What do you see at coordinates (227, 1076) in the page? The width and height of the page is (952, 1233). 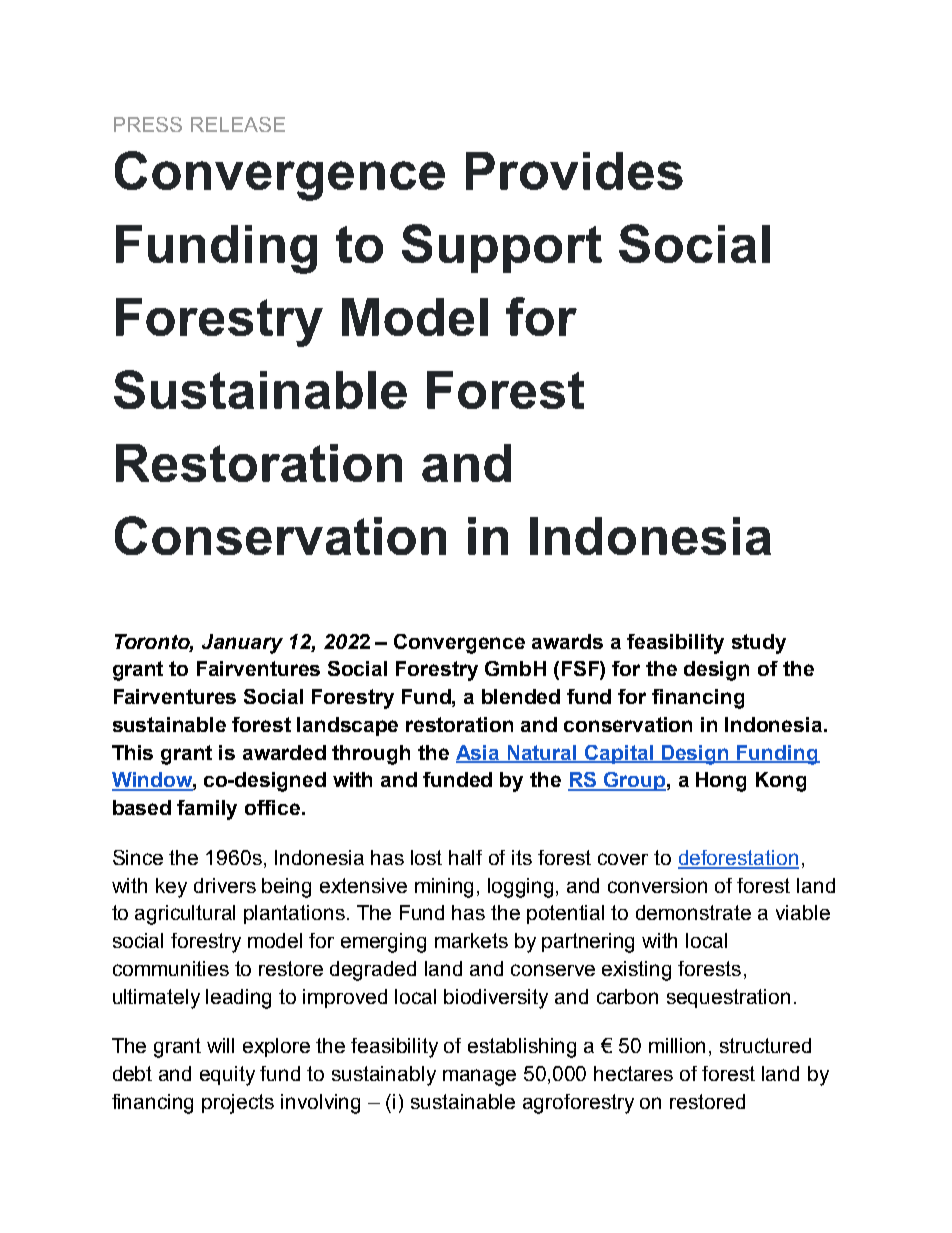 I see `equity` at bounding box center [227, 1076].
